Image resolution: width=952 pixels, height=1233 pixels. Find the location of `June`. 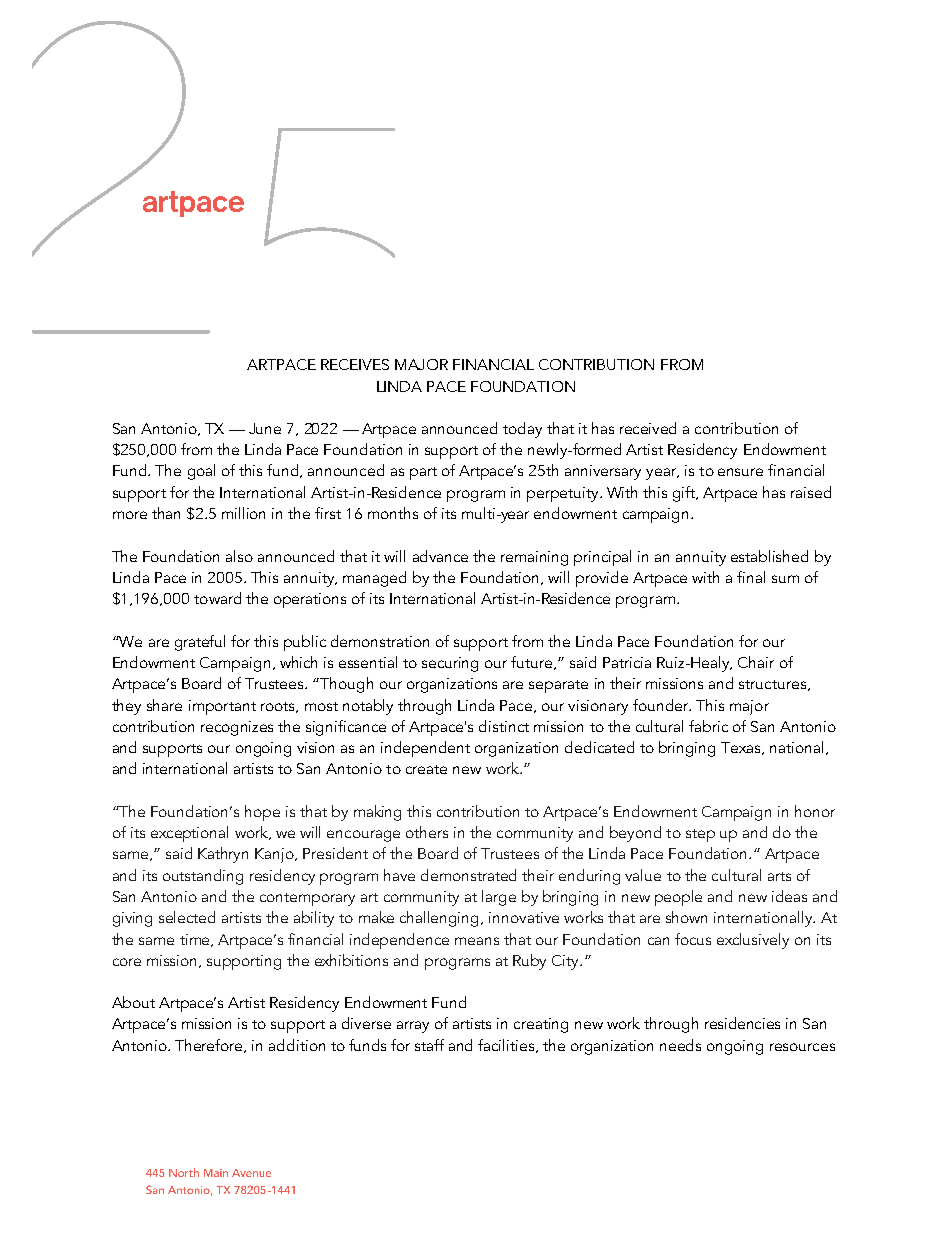

June is located at coordinates (265, 428).
